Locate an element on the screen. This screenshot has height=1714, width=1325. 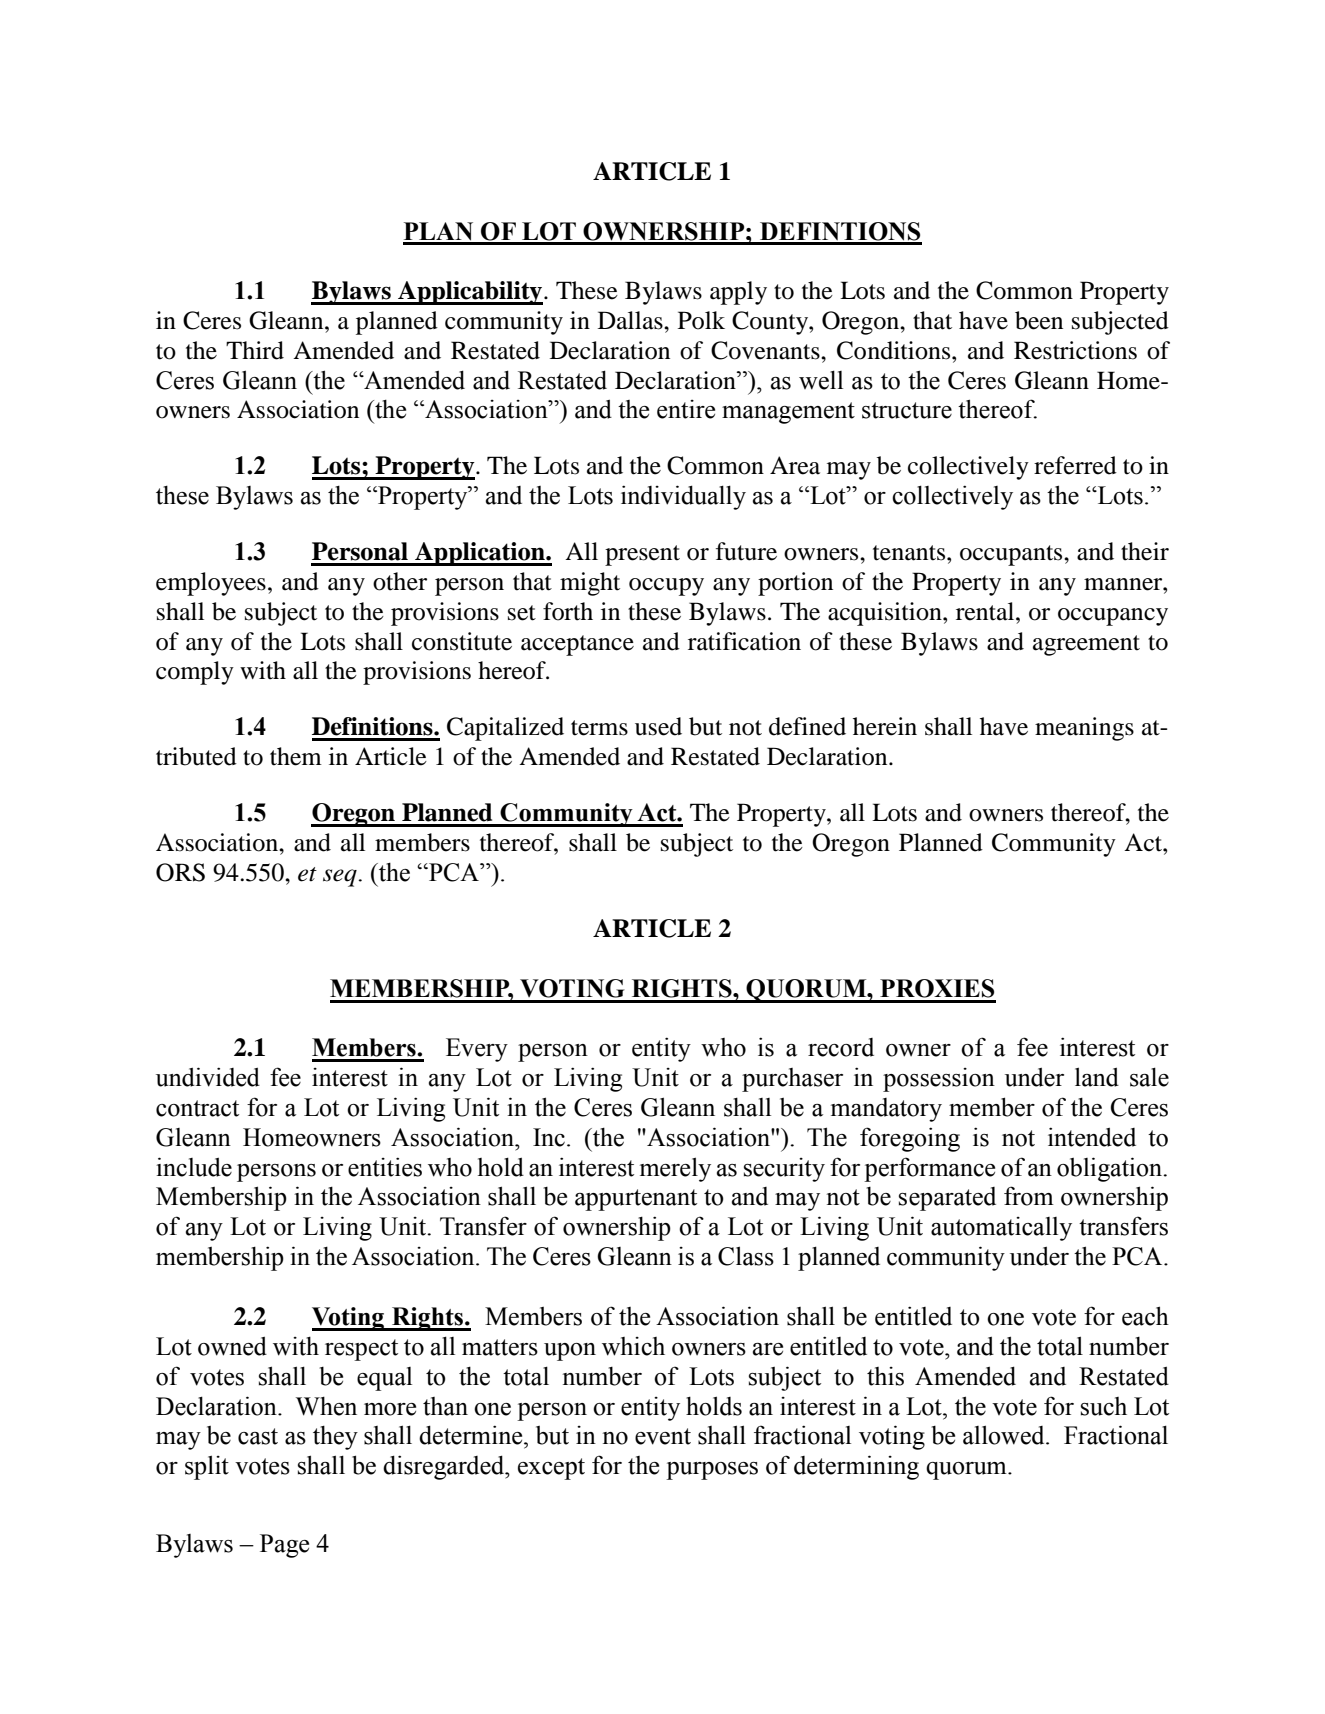
meanings is located at coordinates (1084, 729).
